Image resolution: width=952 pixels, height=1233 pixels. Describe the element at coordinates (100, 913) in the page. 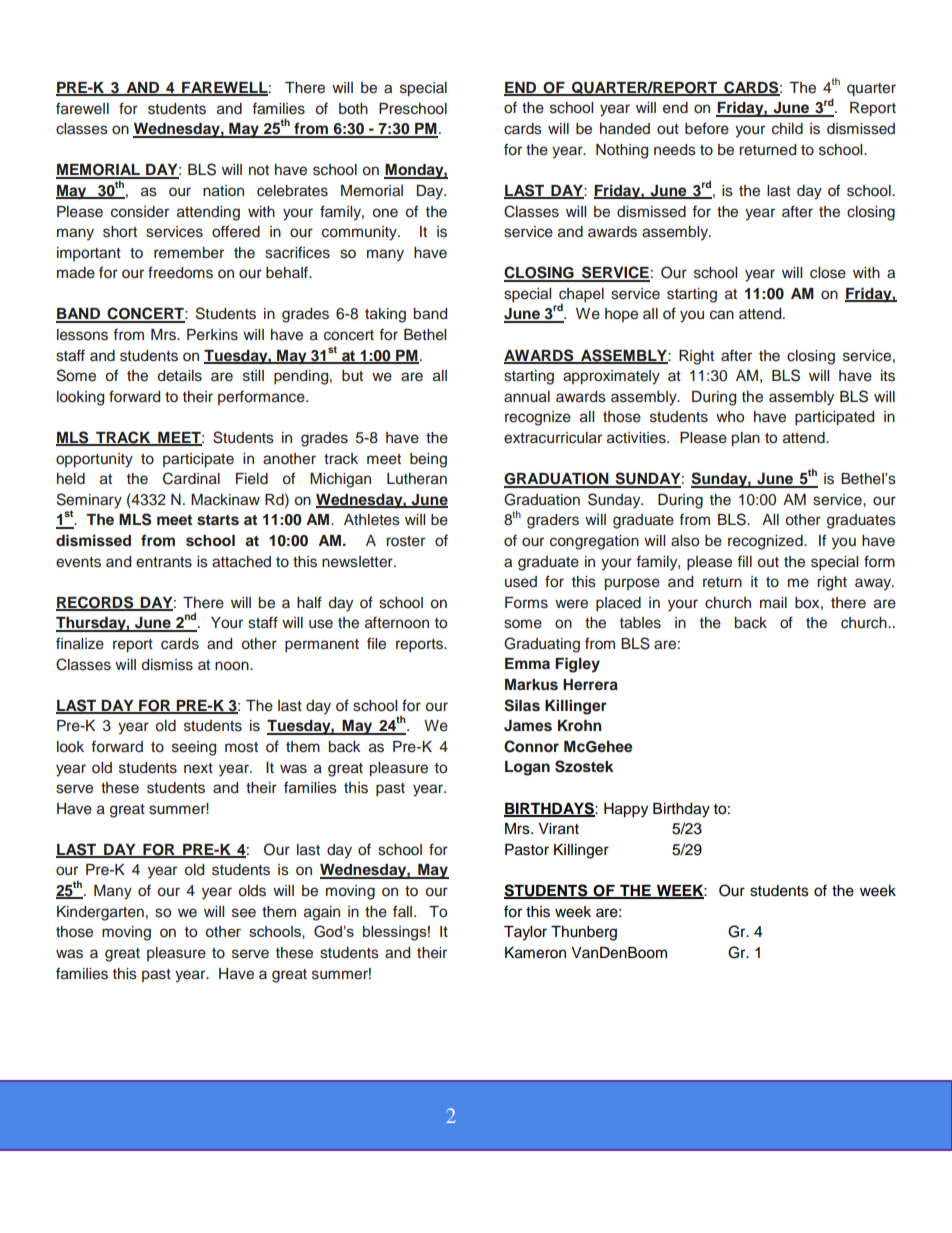

I see `Kindergarten` at that location.
